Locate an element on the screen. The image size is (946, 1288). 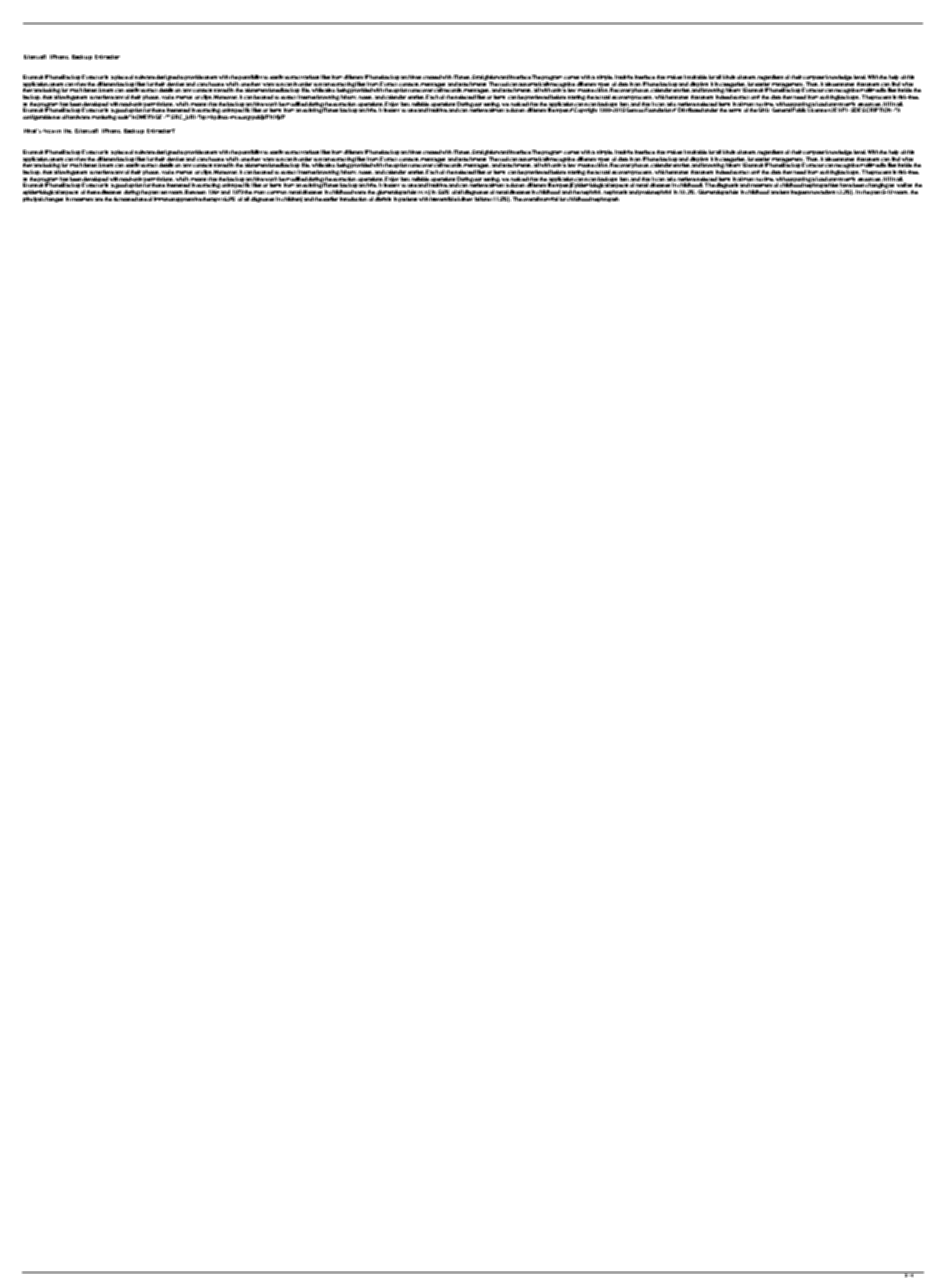
these is located at coordinates (93, 192).
